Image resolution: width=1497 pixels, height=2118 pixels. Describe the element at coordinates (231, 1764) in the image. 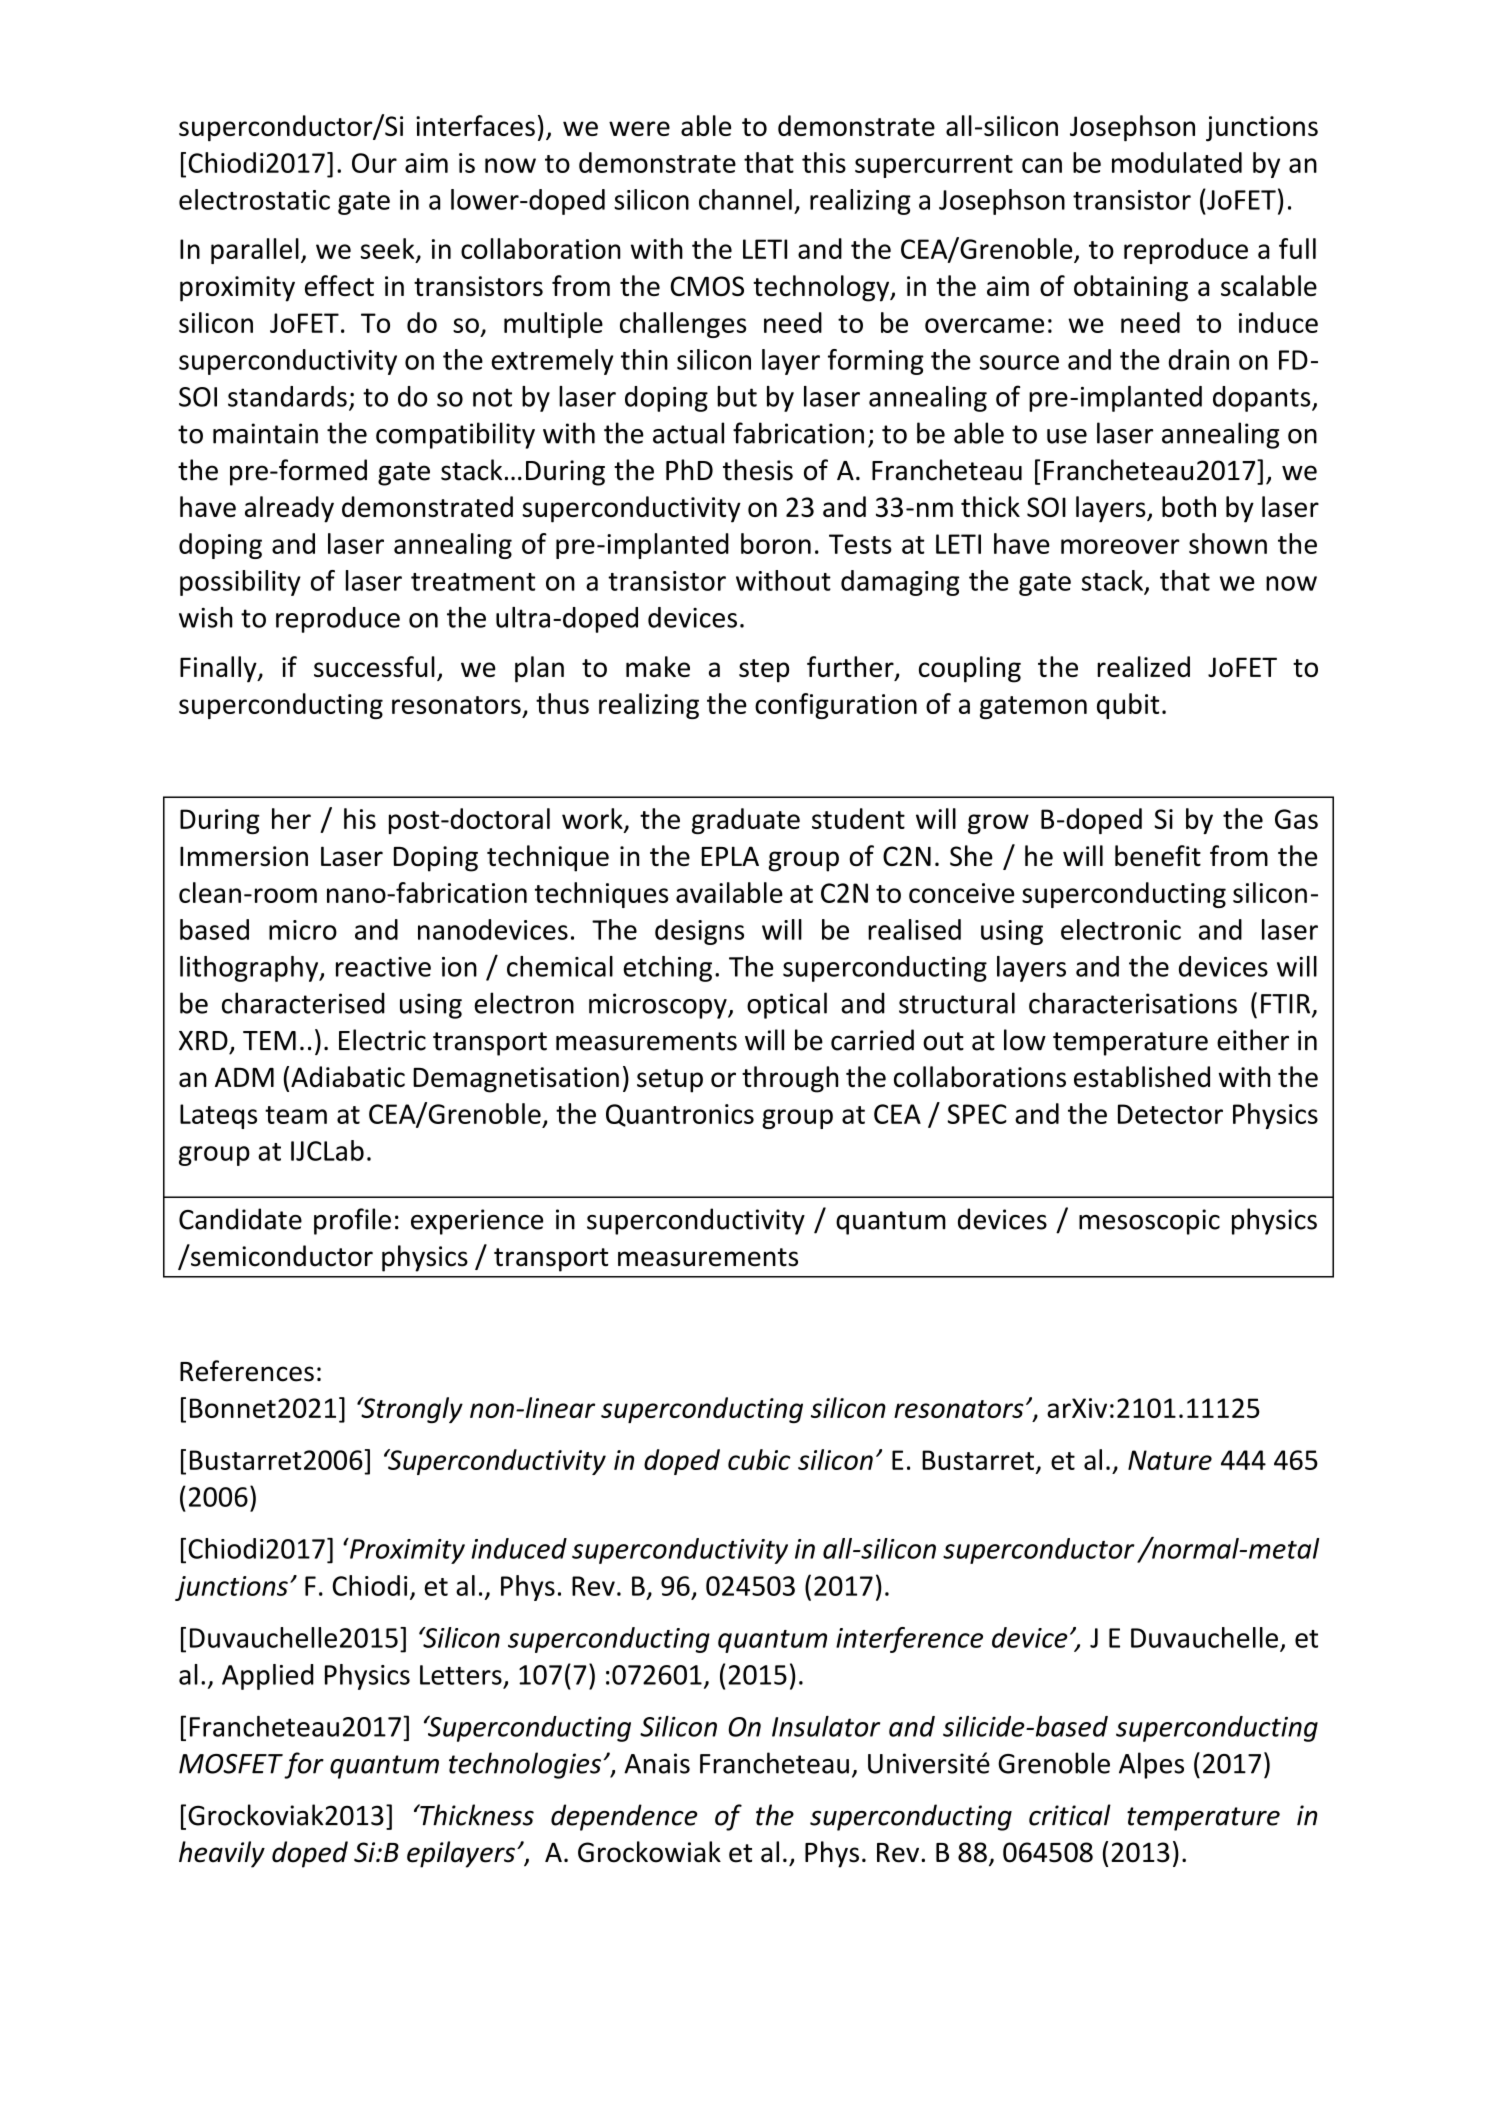

I see `MOSFET` at that location.
